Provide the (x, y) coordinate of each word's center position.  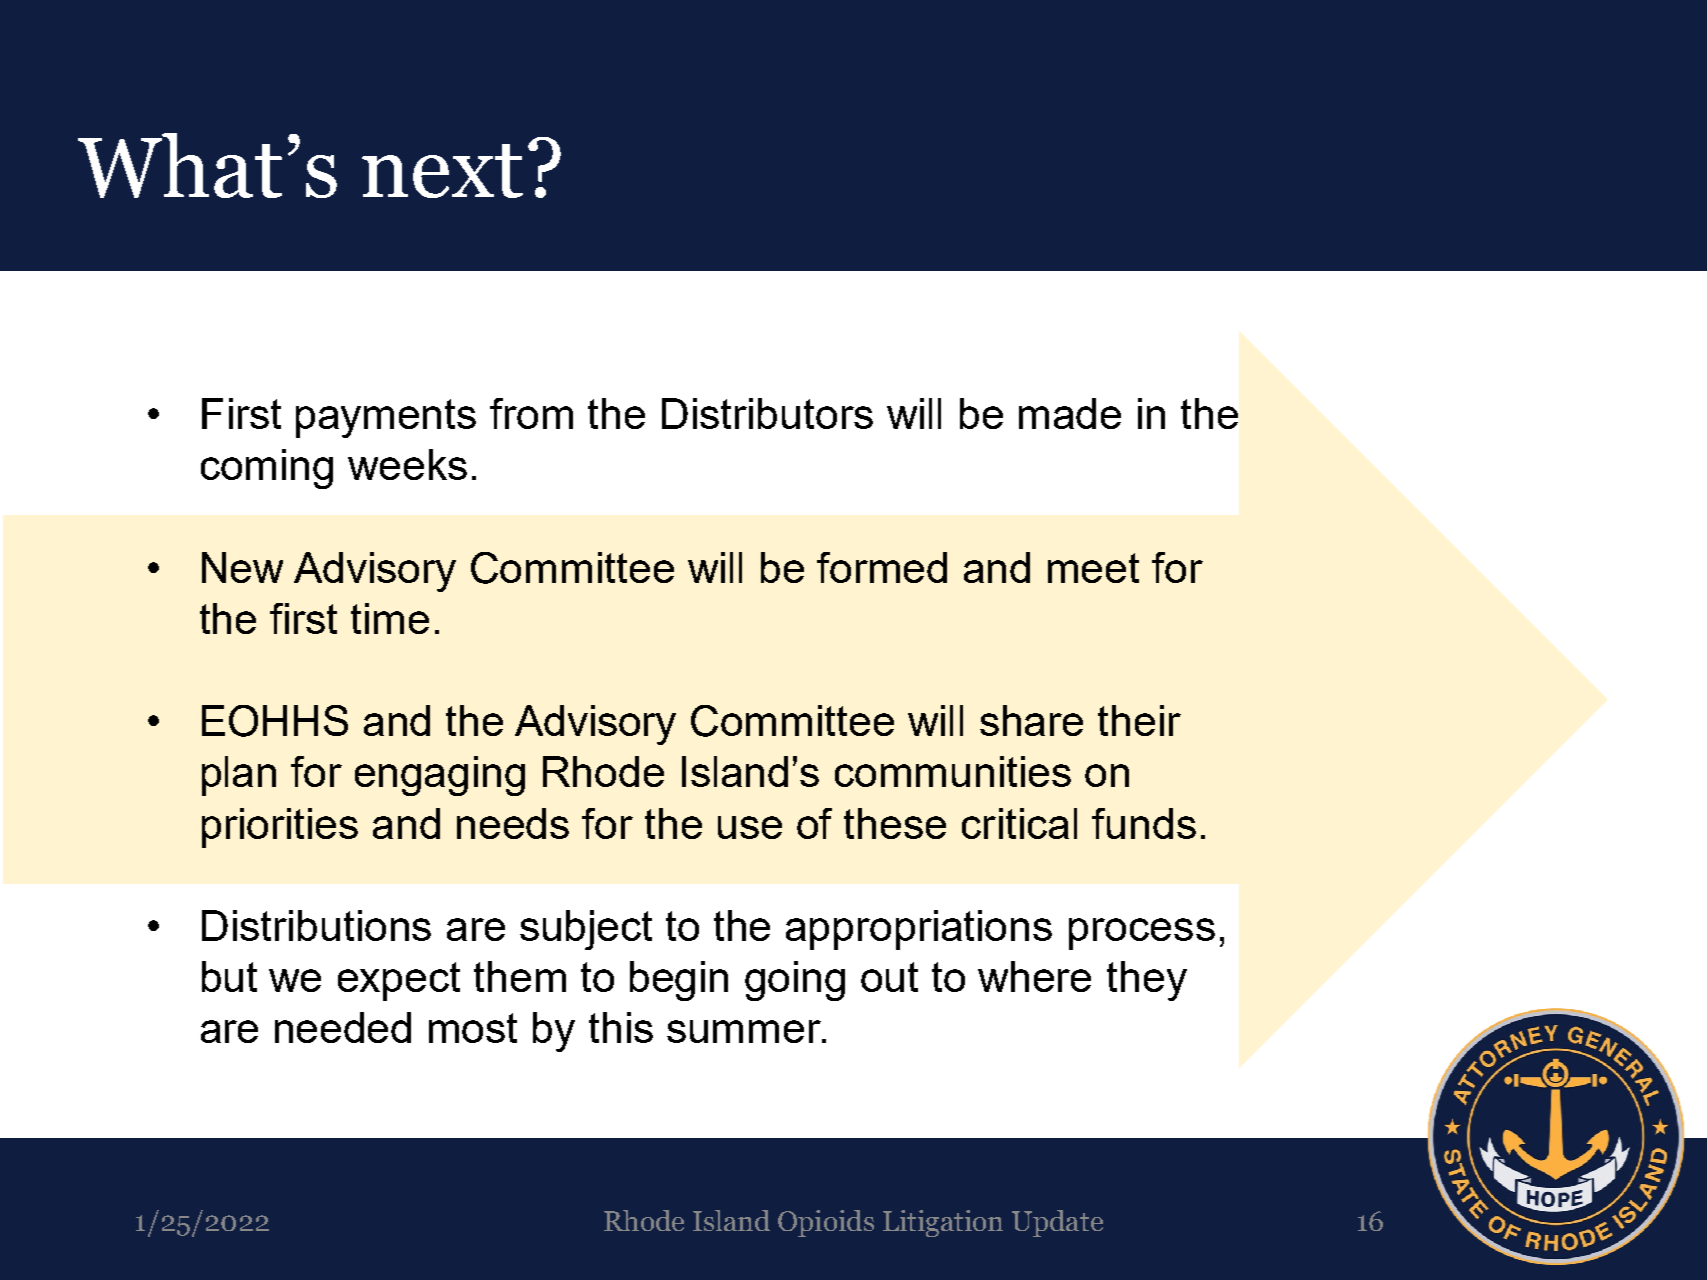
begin (679, 981)
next (442, 171)
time (390, 618)
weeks (407, 464)
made (1070, 413)
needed (343, 1027)
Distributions (316, 925)
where (1034, 976)
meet (1093, 568)
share (1031, 720)
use (750, 827)
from (531, 413)
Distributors (767, 413)
